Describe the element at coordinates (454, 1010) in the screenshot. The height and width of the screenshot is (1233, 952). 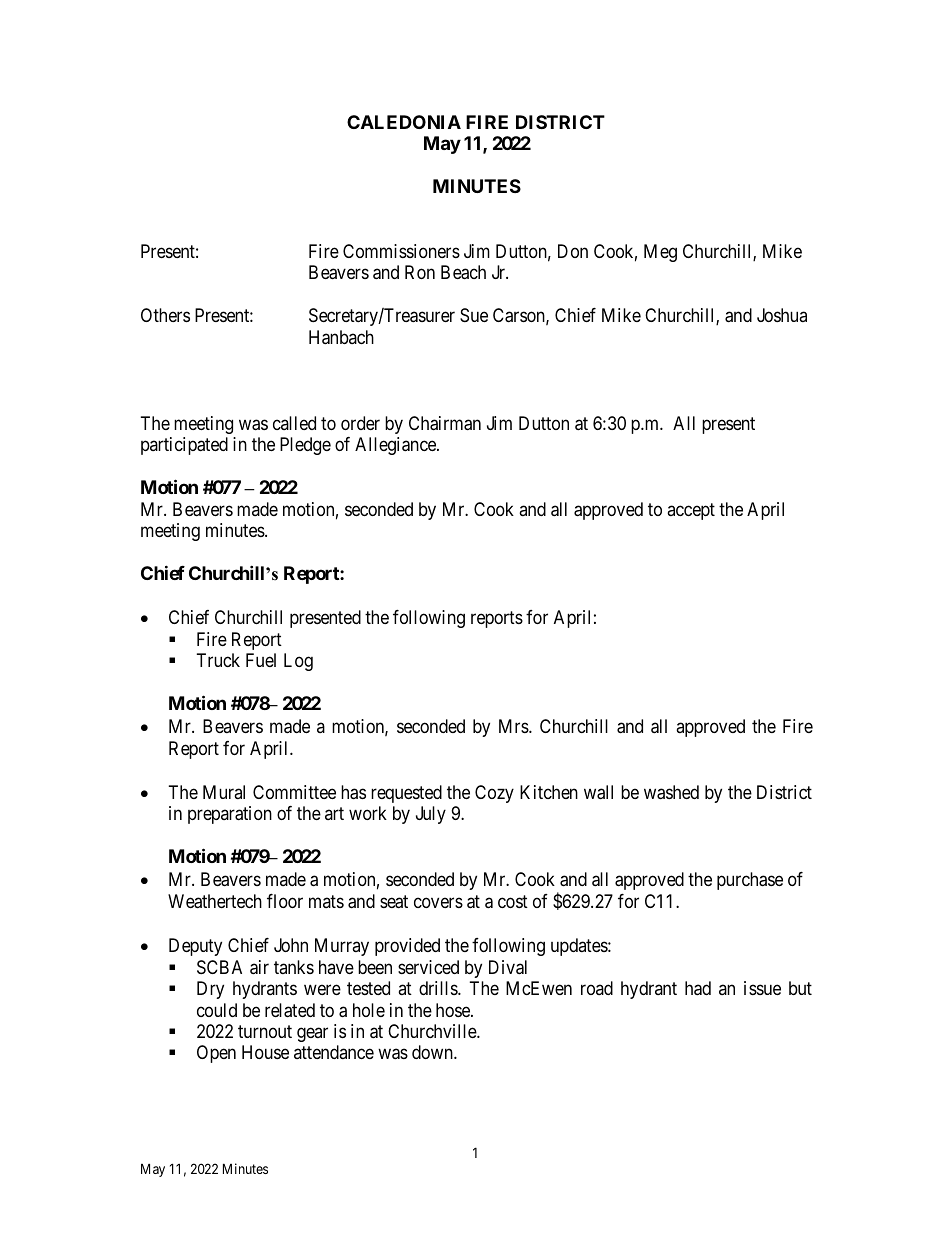
I see `hose` at that location.
